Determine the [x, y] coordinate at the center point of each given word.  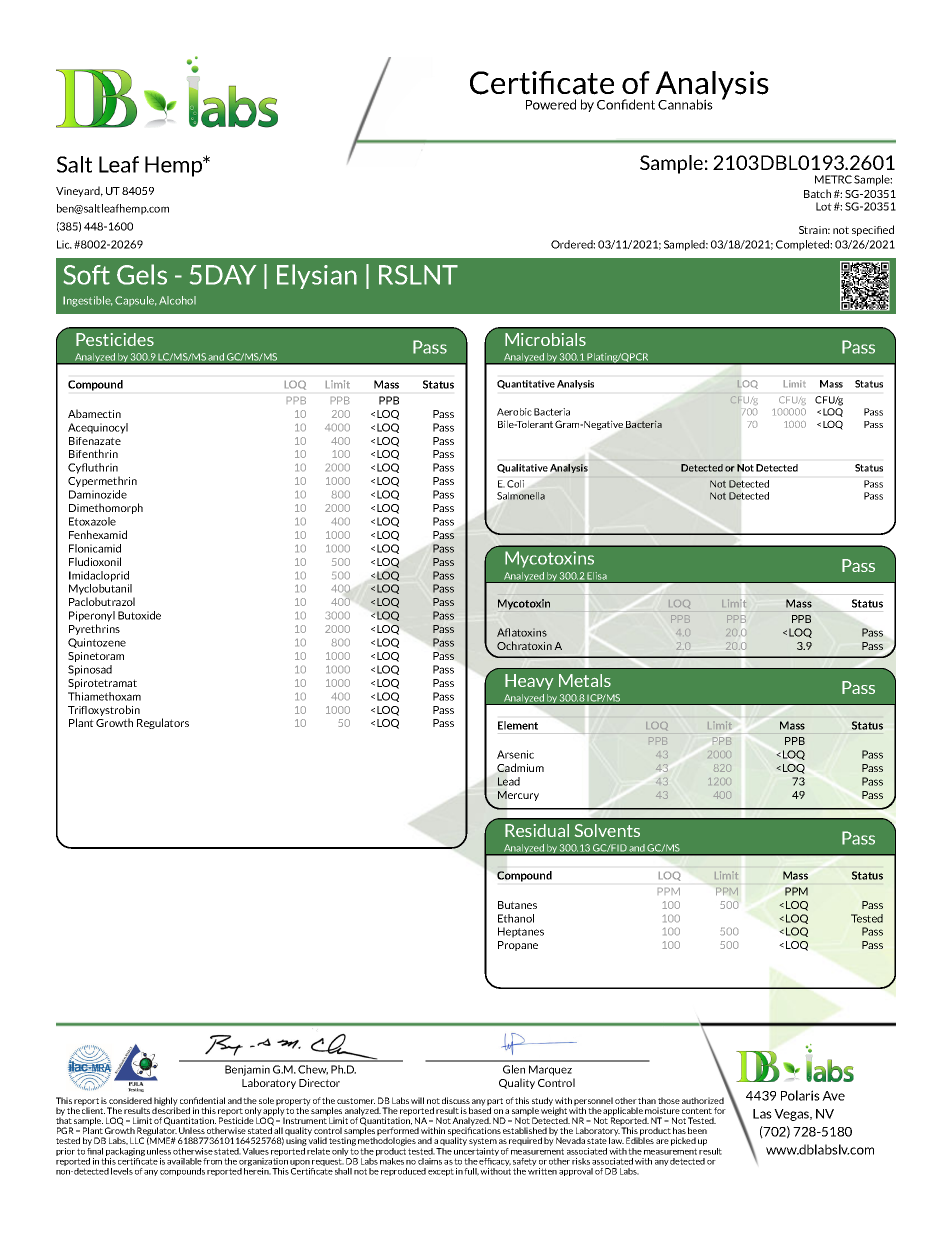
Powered [551, 104]
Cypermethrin [102, 481]
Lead [509, 781]
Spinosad [90, 670]
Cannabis [685, 104]
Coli [515, 484]
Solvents [607, 830]
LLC [137, 1140]
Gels [142, 274]
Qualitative [522, 468]
